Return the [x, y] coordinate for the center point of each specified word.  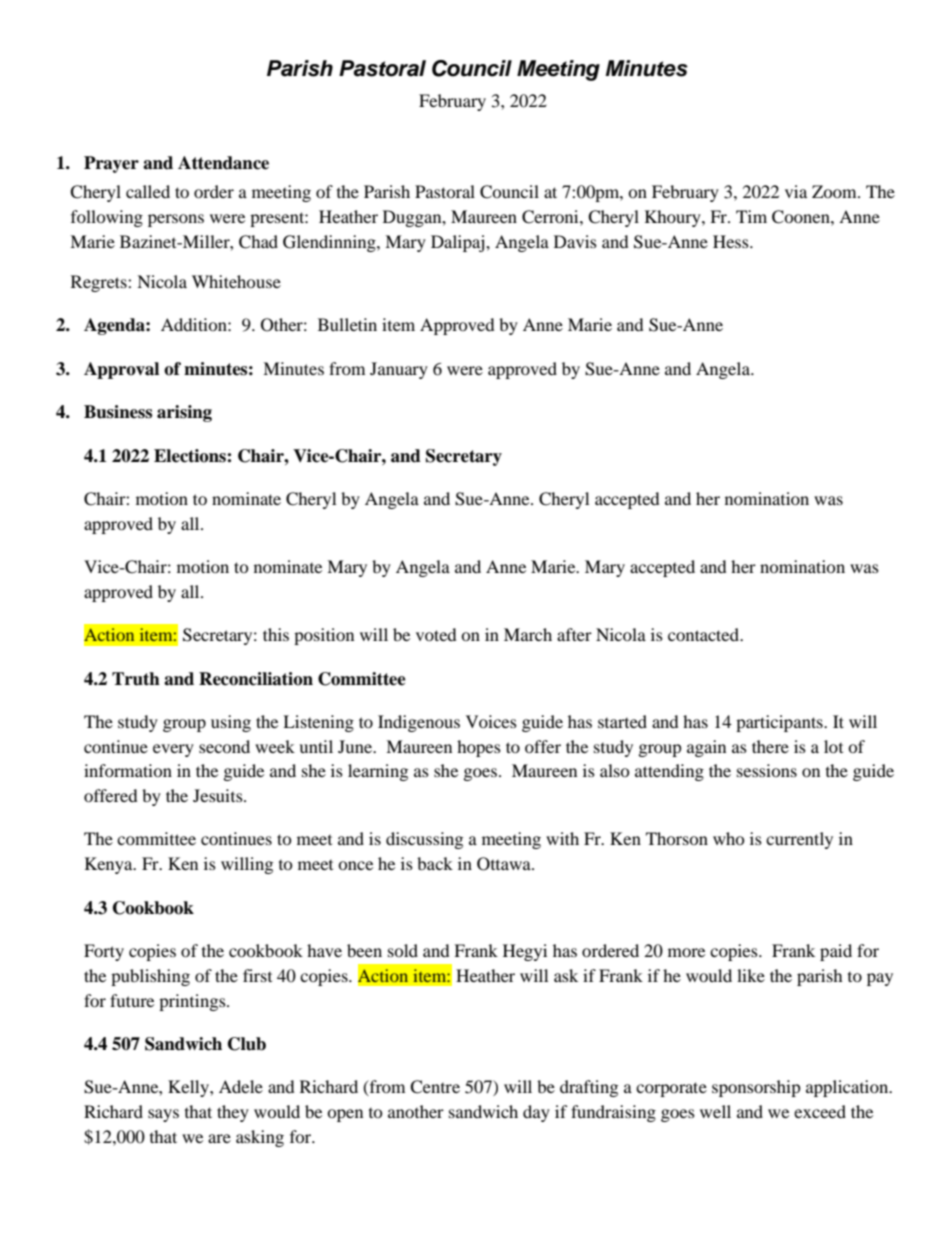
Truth [136, 679]
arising [184, 413]
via [796, 191]
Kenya [110, 865]
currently [799, 840]
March [528, 634]
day [536, 1113]
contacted [704, 634]
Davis [575, 241]
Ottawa [505, 864]
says [163, 1115]
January [399, 370]
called [148, 191]
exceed [820, 1111]
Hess [732, 241]
